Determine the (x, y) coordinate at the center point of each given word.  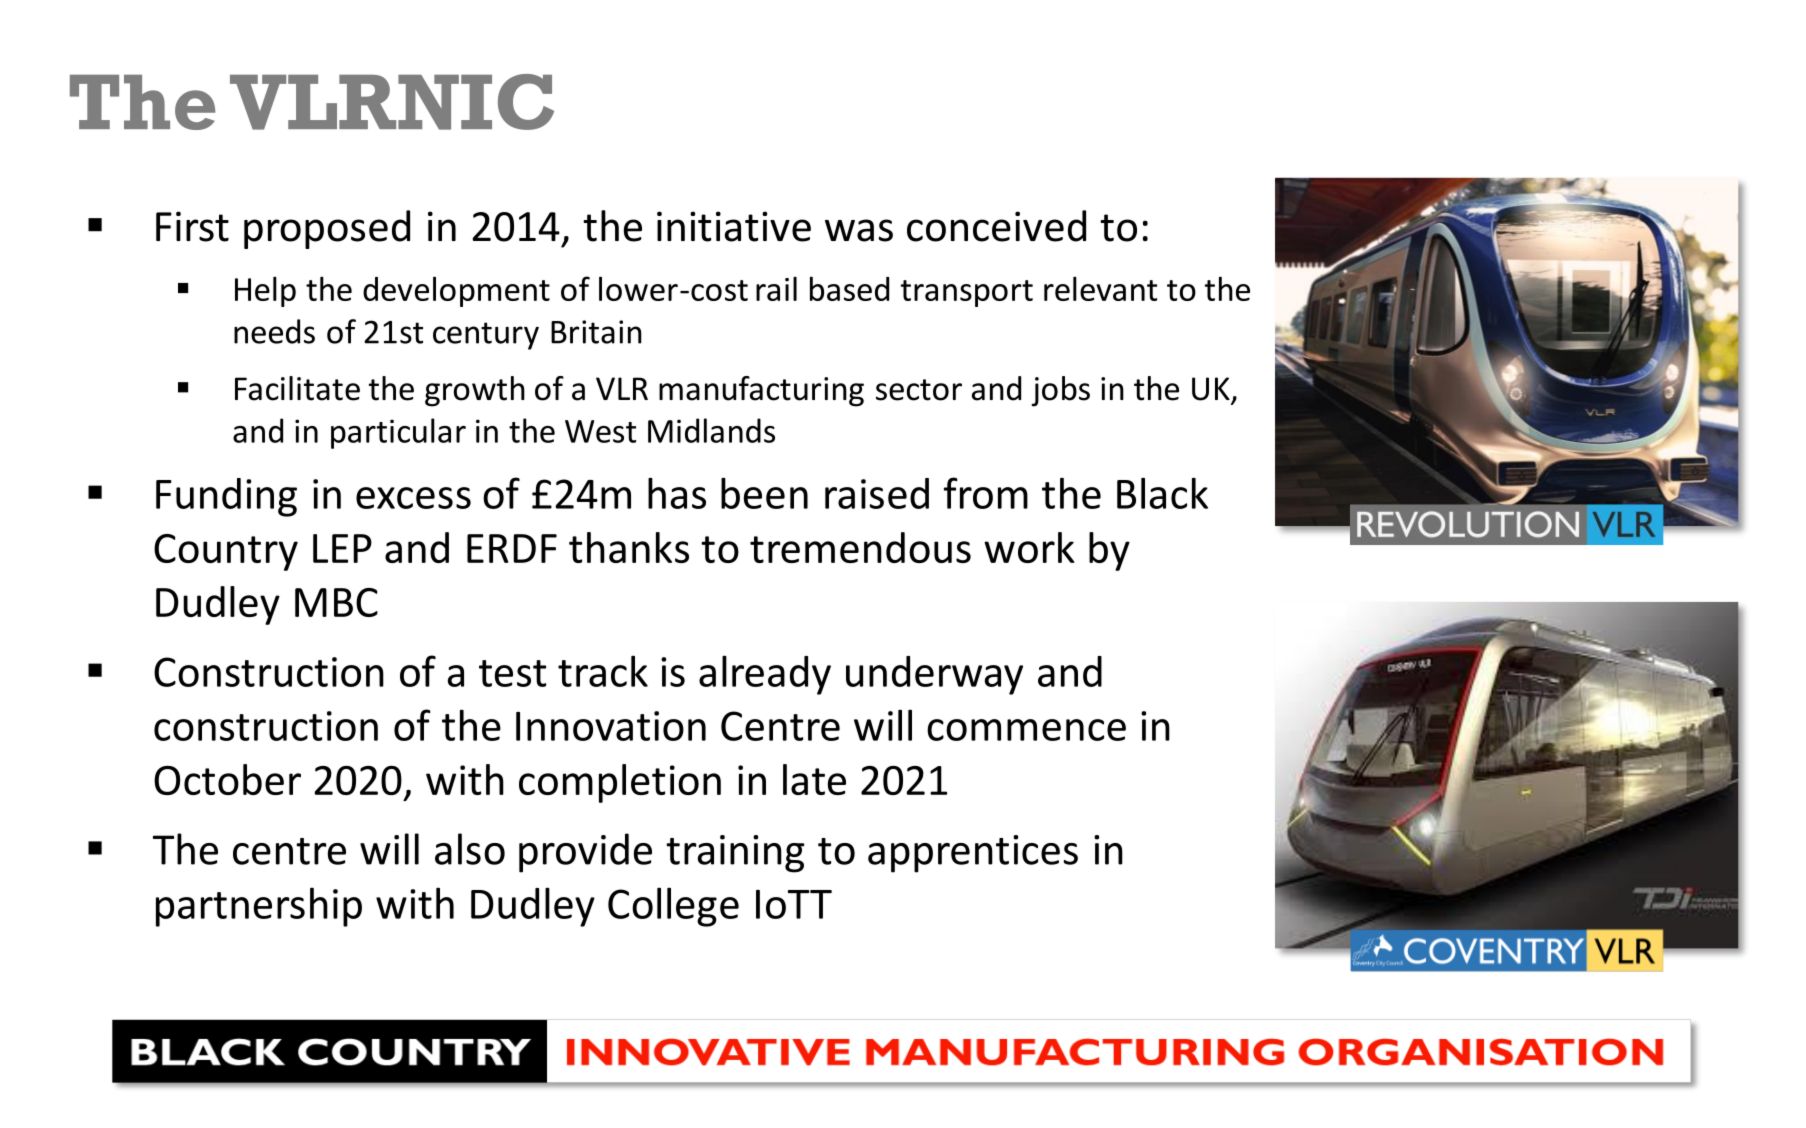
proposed (327, 229)
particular (398, 433)
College (673, 907)
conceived (996, 226)
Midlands (711, 430)
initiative (734, 226)
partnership (259, 907)
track (603, 671)
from (986, 493)
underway (934, 675)
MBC (336, 602)
